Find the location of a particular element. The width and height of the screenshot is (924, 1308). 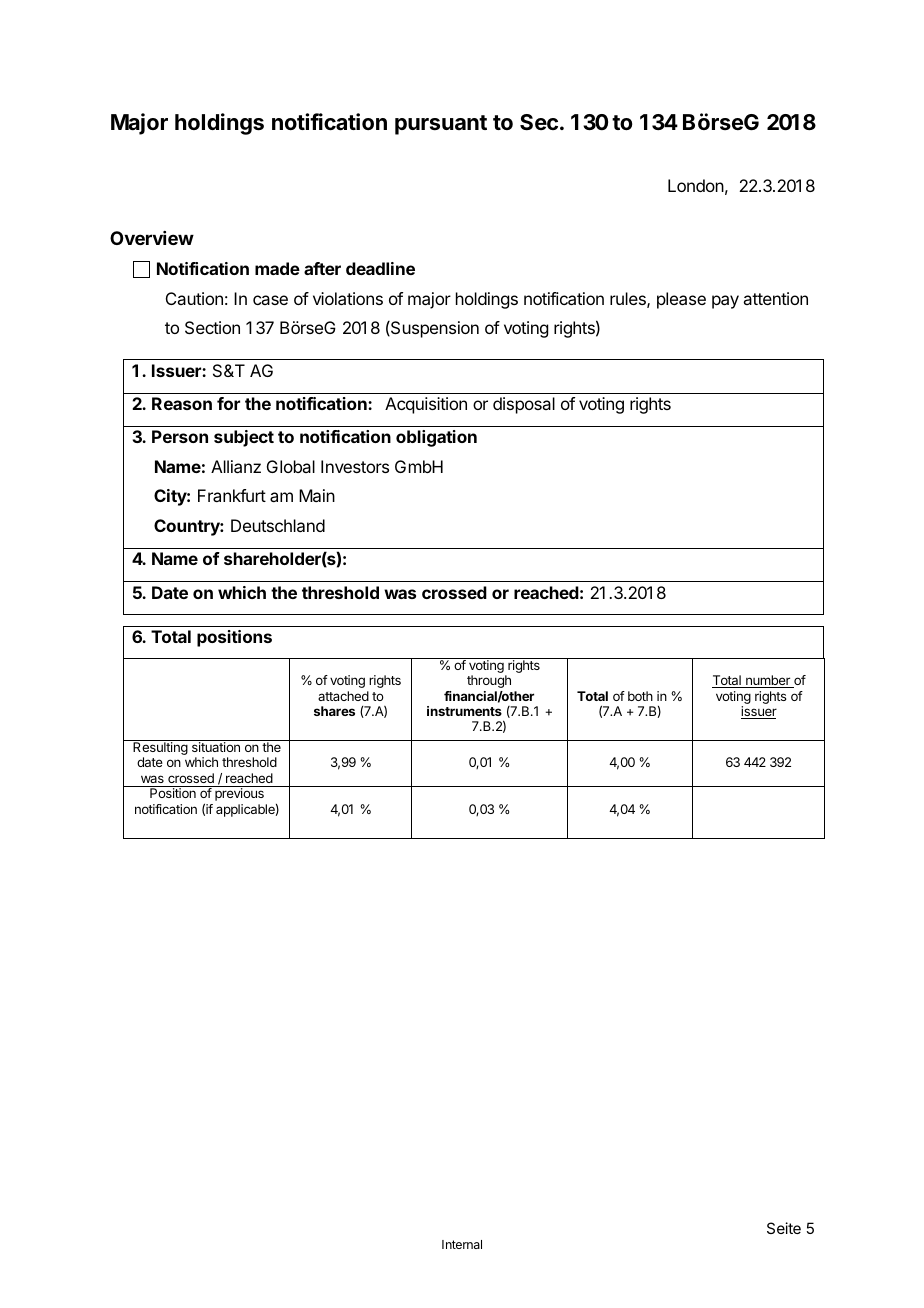

situation is located at coordinates (216, 747).
